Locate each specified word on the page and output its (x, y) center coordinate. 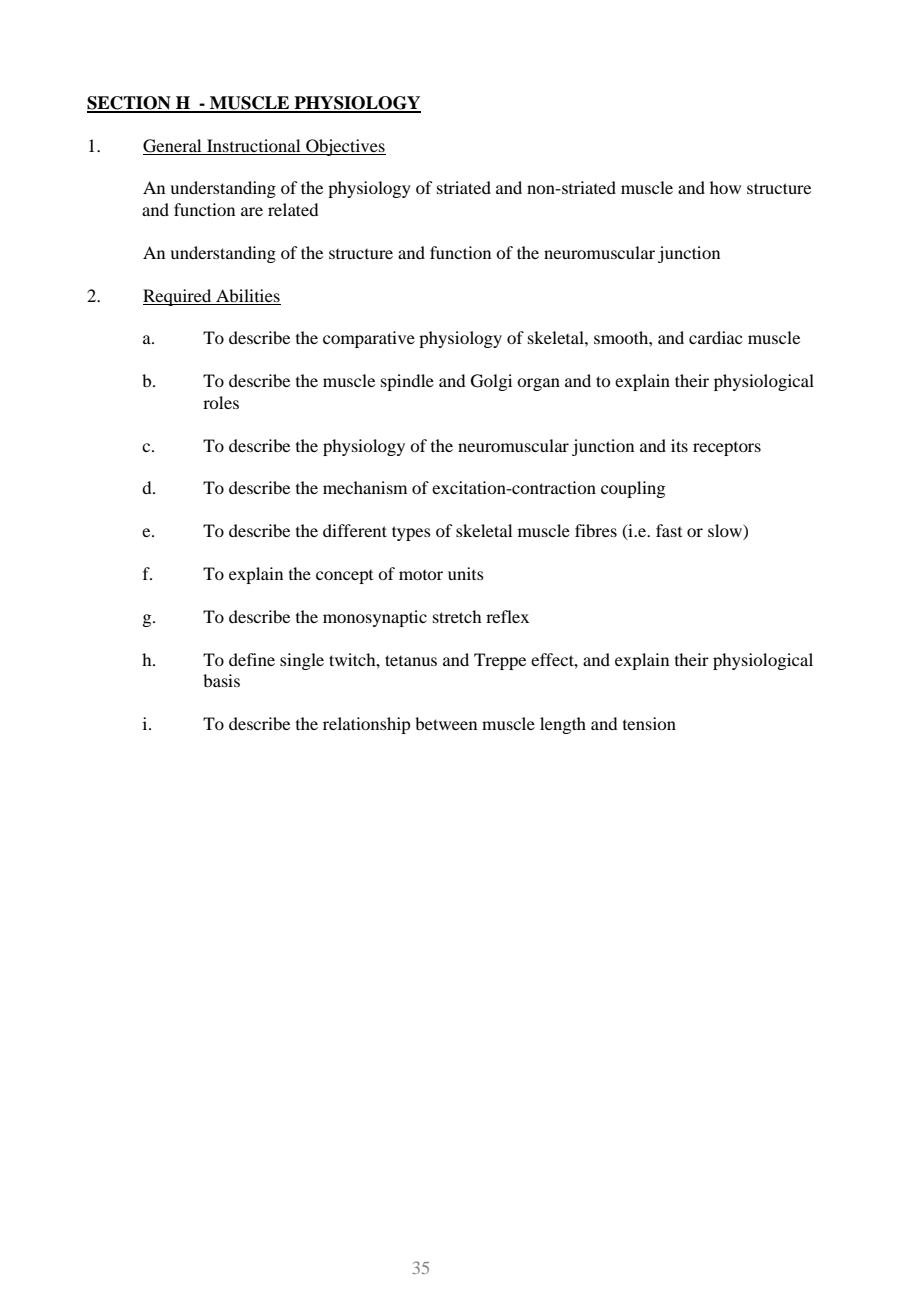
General (172, 146)
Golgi (491, 382)
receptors (727, 449)
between (446, 723)
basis (221, 680)
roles (221, 402)
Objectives (345, 147)
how (725, 187)
